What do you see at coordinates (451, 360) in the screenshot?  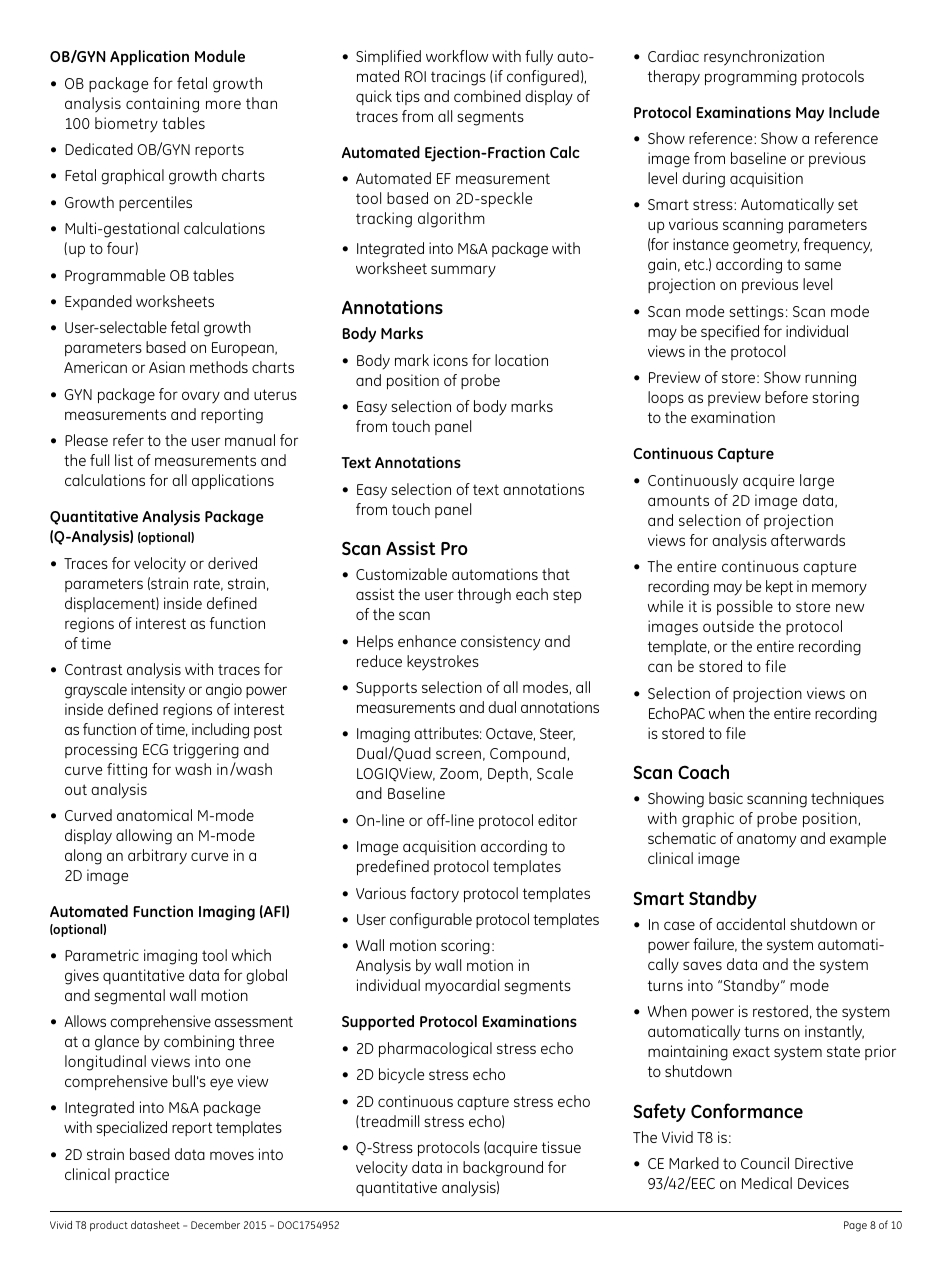 I see `icons` at bounding box center [451, 360].
